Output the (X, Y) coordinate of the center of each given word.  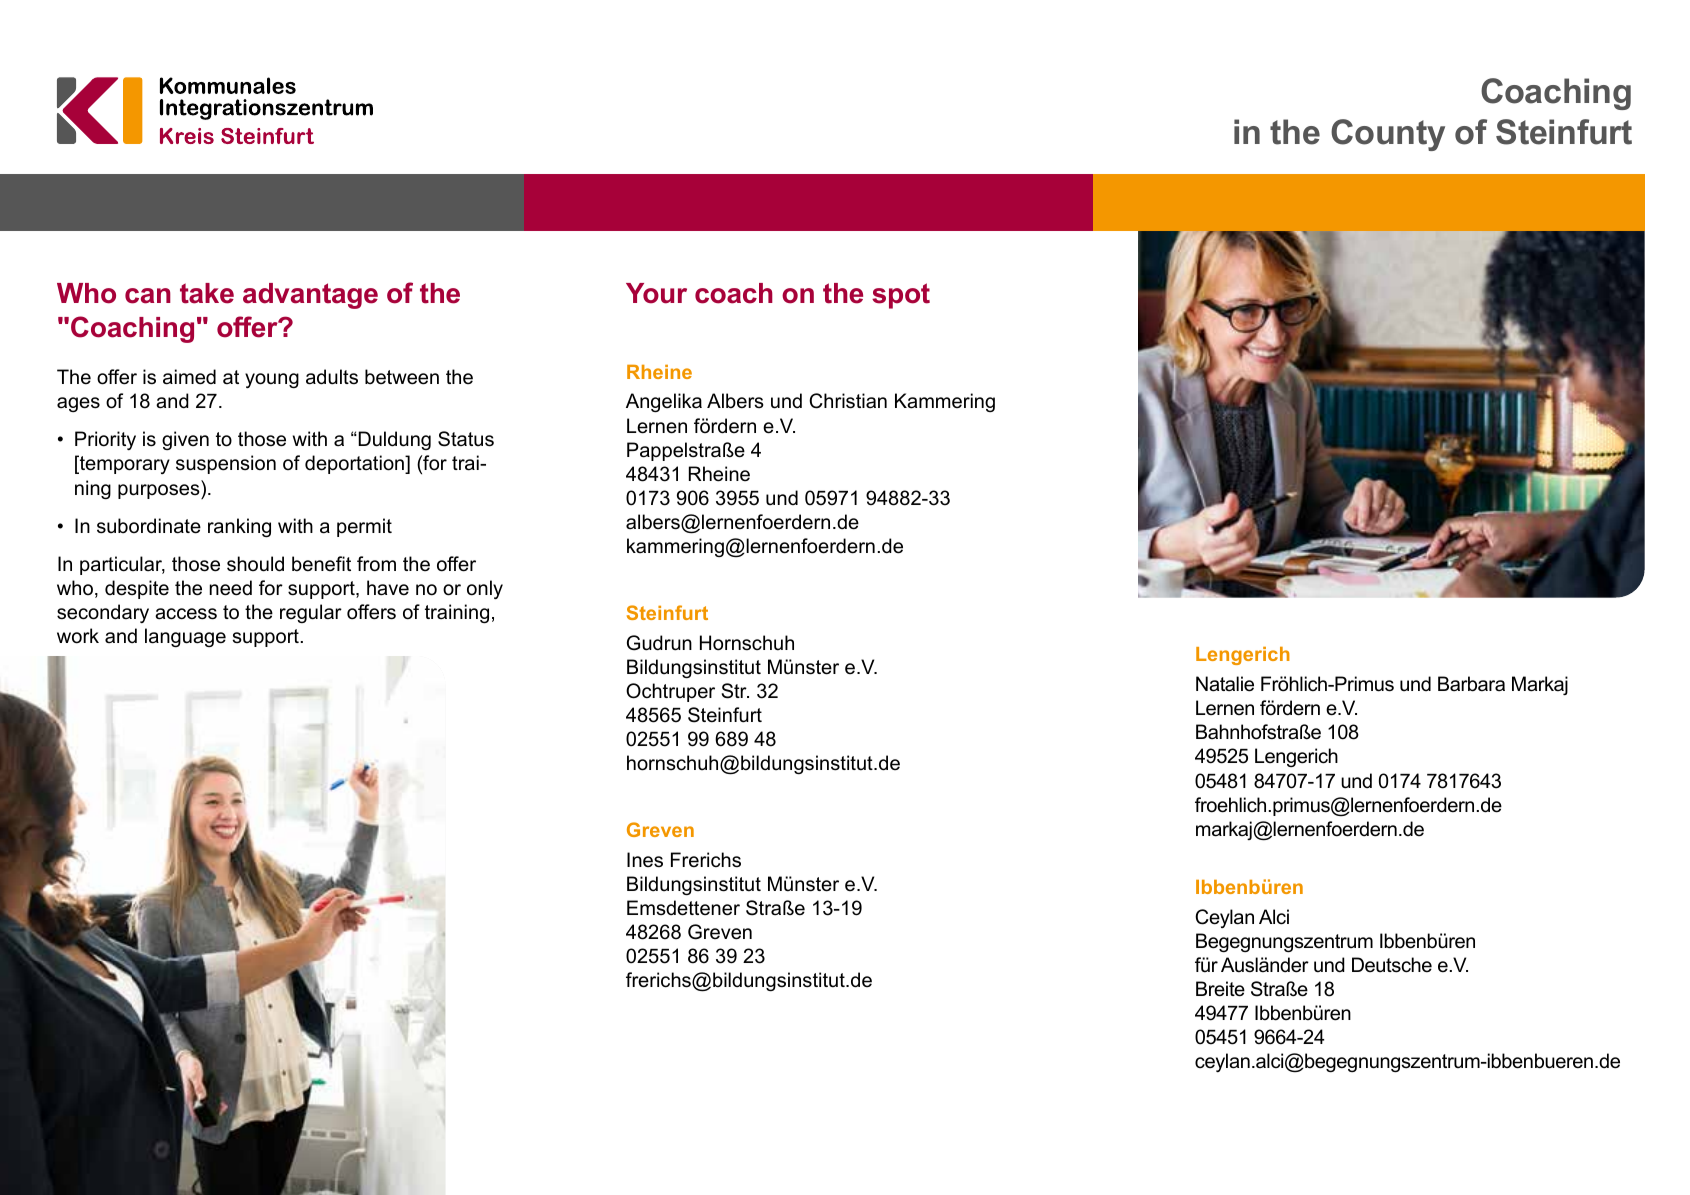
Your (656, 293)
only (485, 589)
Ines (645, 860)
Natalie (1225, 684)
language (185, 637)
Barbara (1471, 684)
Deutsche (1392, 965)
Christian (848, 401)
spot (901, 296)
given (185, 440)
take (207, 293)
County (1388, 135)
